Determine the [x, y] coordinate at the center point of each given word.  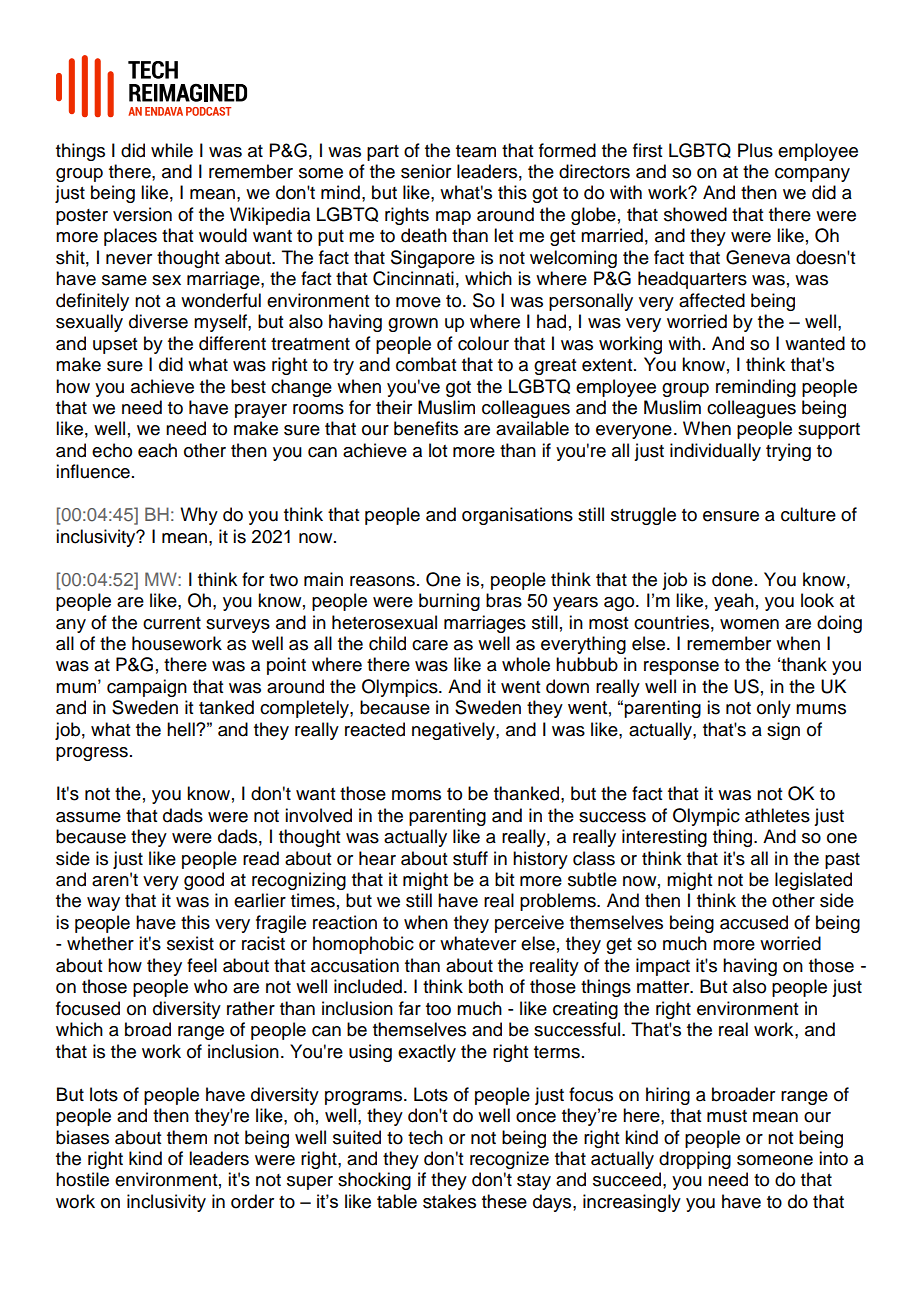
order [252, 1201]
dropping [695, 1160]
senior [426, 171]
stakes [449, 1201]
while [172, 150]
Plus [755, 150]
